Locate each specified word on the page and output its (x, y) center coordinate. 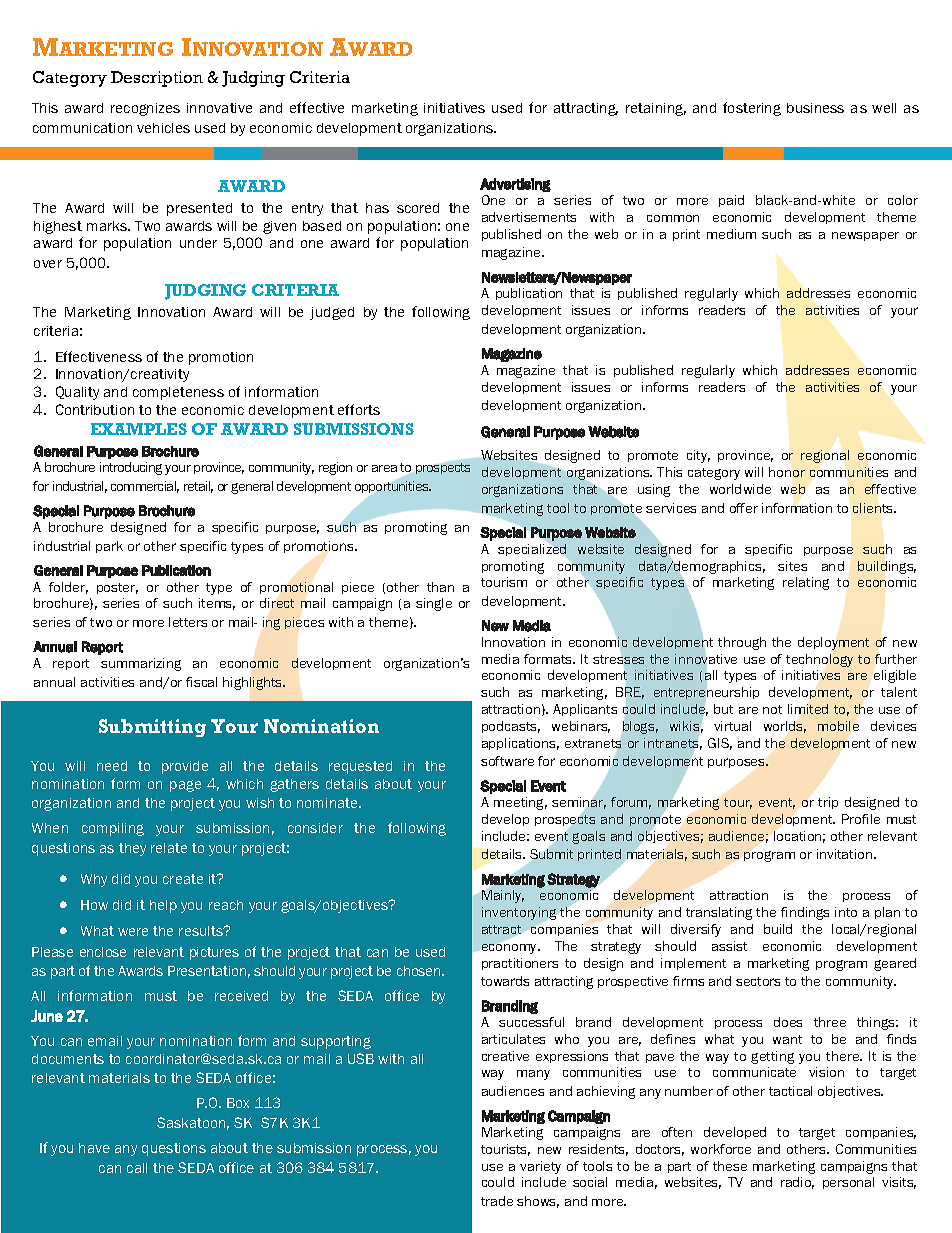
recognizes (145, 109)
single (434, 604)
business (815, 108)
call (137, 1168)
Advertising (515, 185)
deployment (833, 643)
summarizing (141, 664)
